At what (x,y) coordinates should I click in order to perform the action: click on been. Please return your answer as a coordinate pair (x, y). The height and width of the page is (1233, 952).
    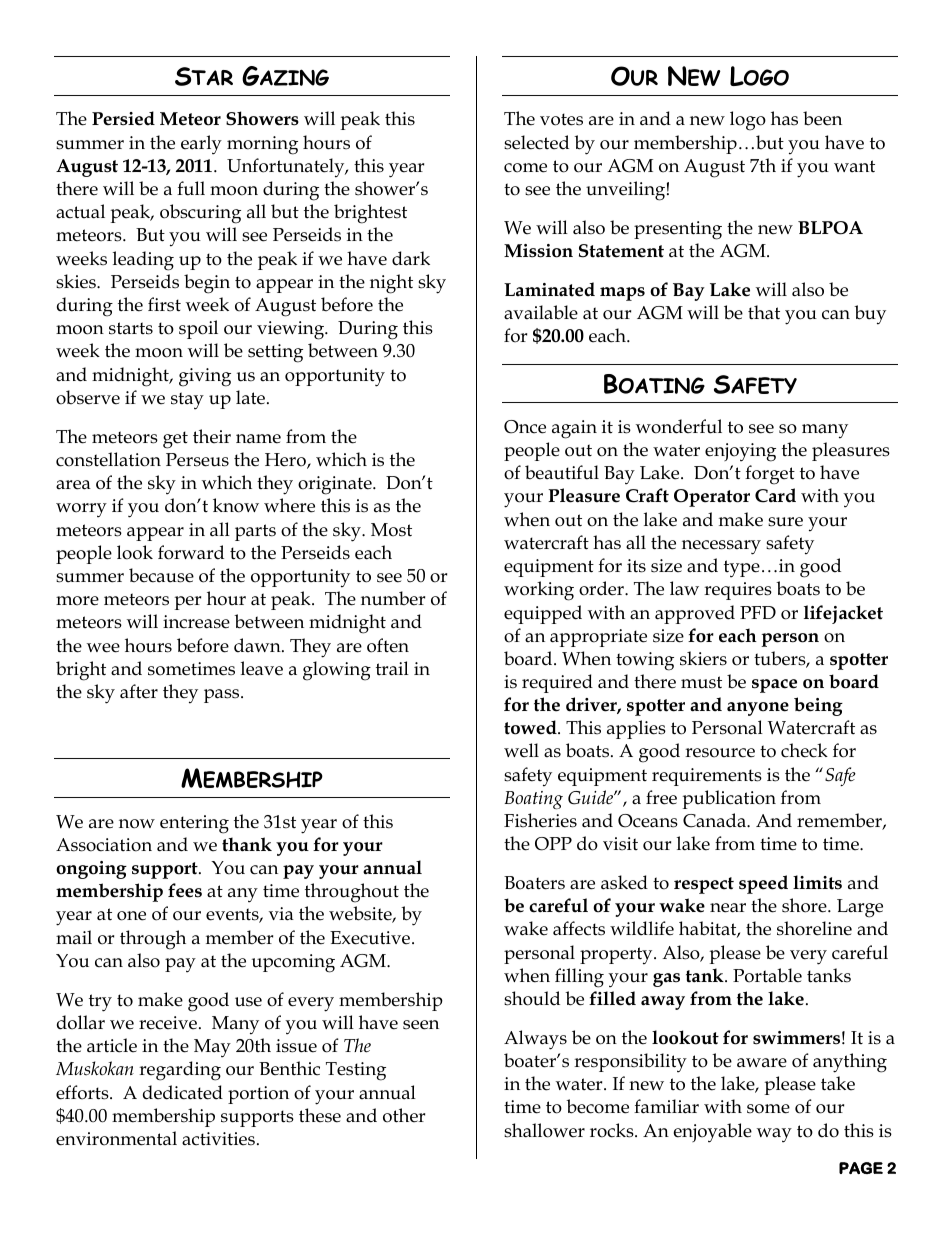
    Looking at the image, I should click on (822, 118).
